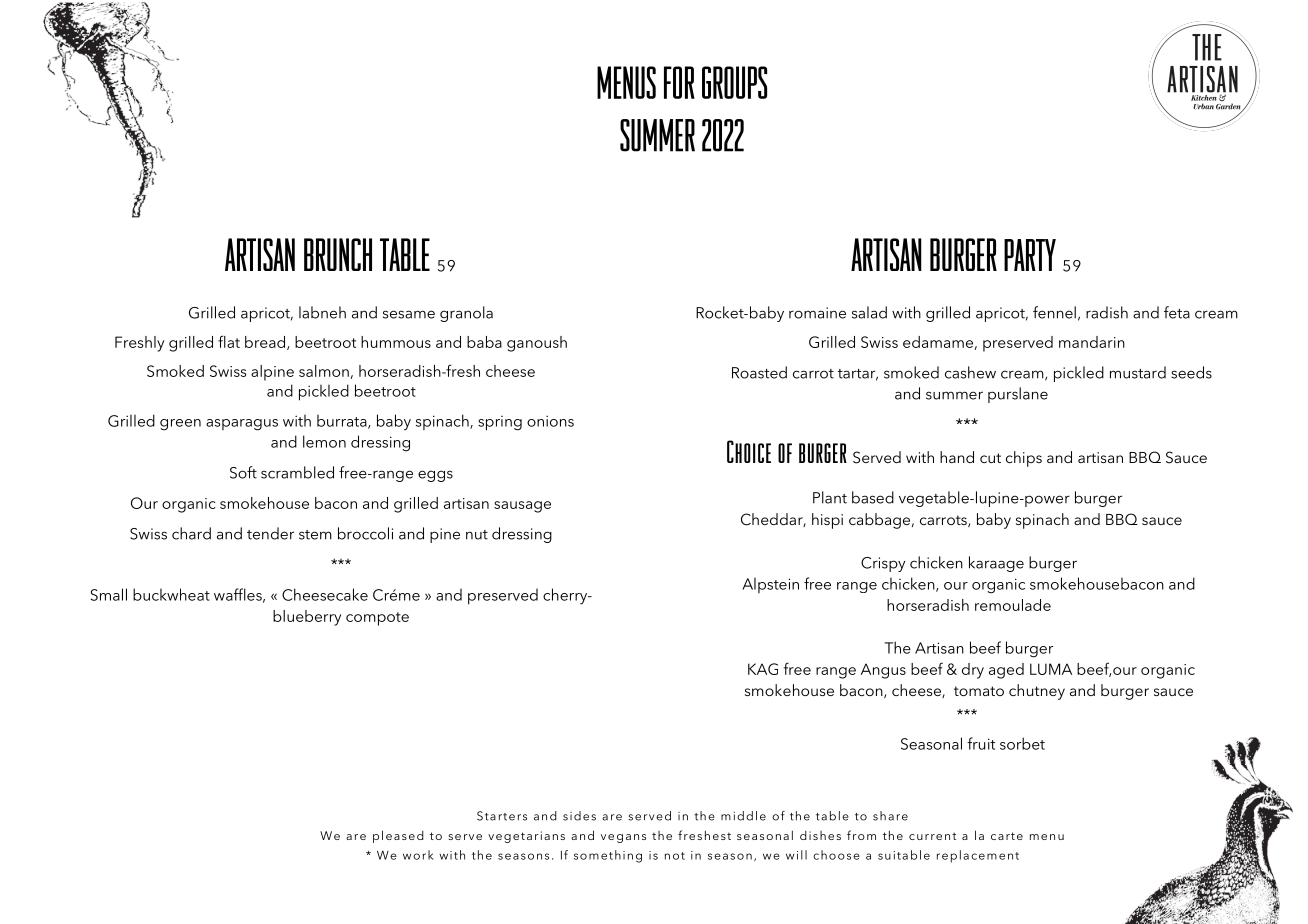 The image size is (1308, 924). I want to click on GROUPS, so click(734, 82).
